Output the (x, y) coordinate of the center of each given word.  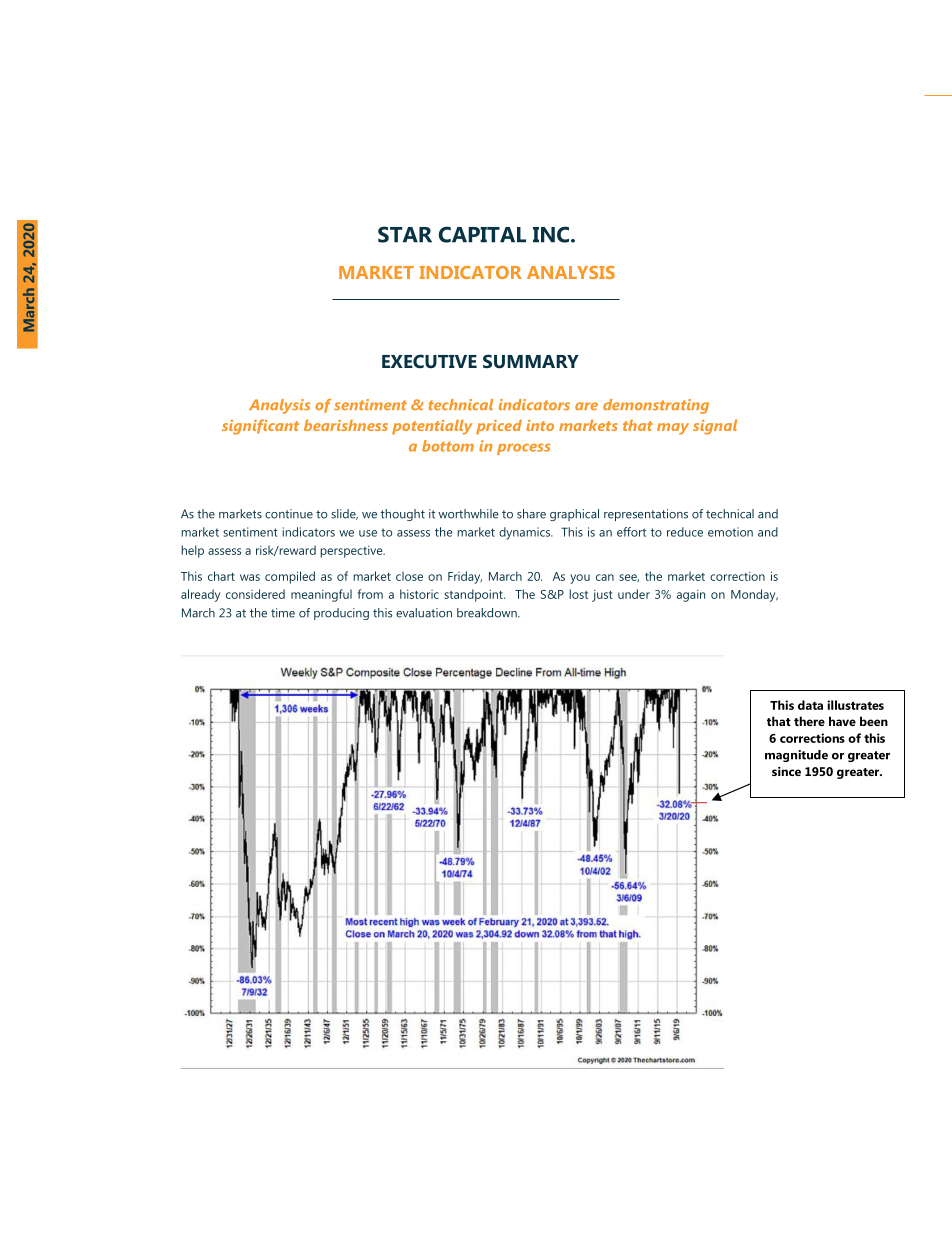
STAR (405, 234)
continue (289, 514)
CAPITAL (482, 234)
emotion (730, 532)
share (531, 514)
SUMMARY (531, 361)
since (786, 771)
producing (341, 614)
